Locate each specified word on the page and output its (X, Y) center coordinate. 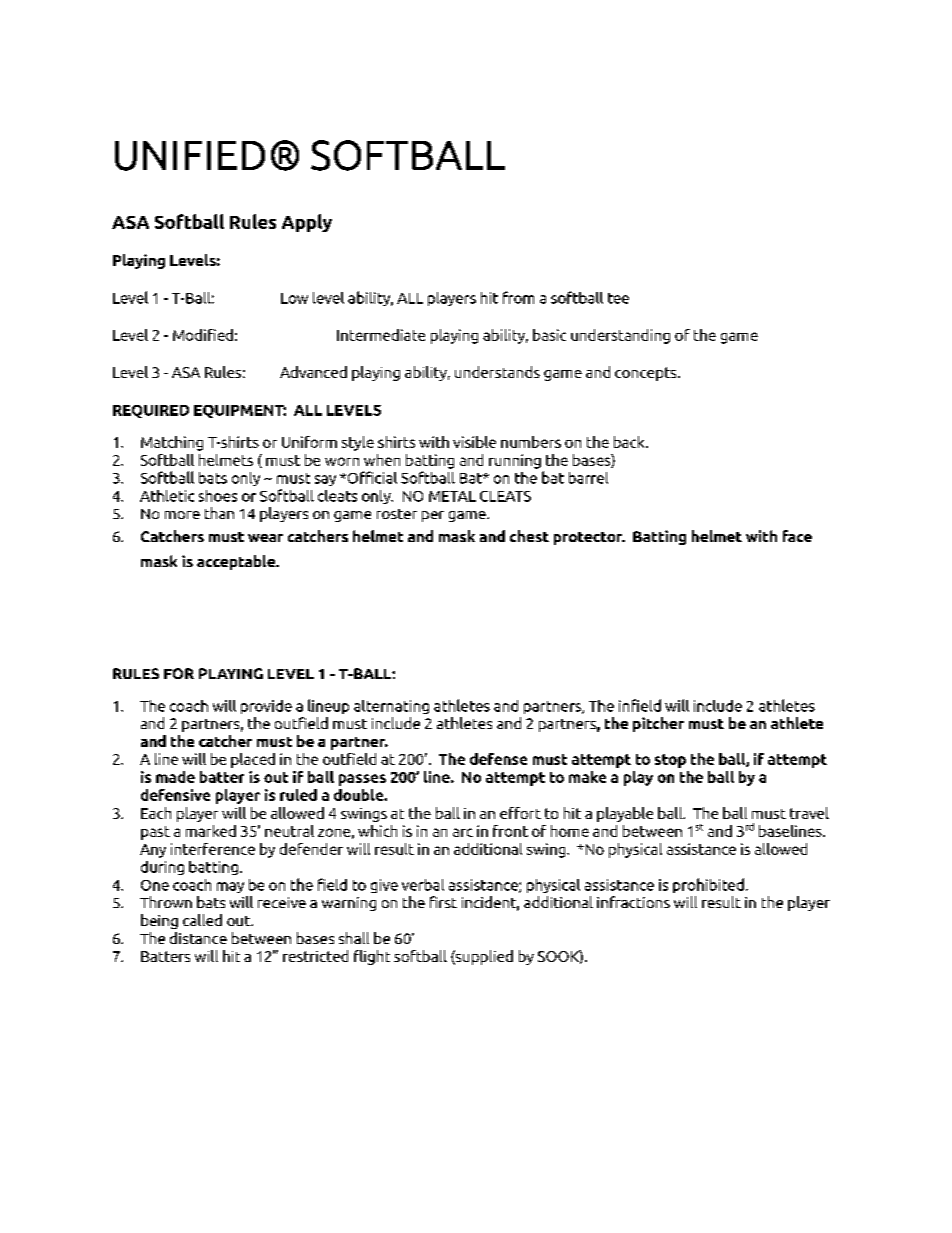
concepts (647, 374)
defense (498, 759)
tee (618, 298)
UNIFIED (190, 156)
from (518, 297)
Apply (307, 223)
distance (198, 938)
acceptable (237, 562)
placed (253, 760)
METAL (452, 496)
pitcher (658, 724)
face (797, 536)
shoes (218, 496)
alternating (391, 707)
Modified (203, 335)
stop (670, 761)
